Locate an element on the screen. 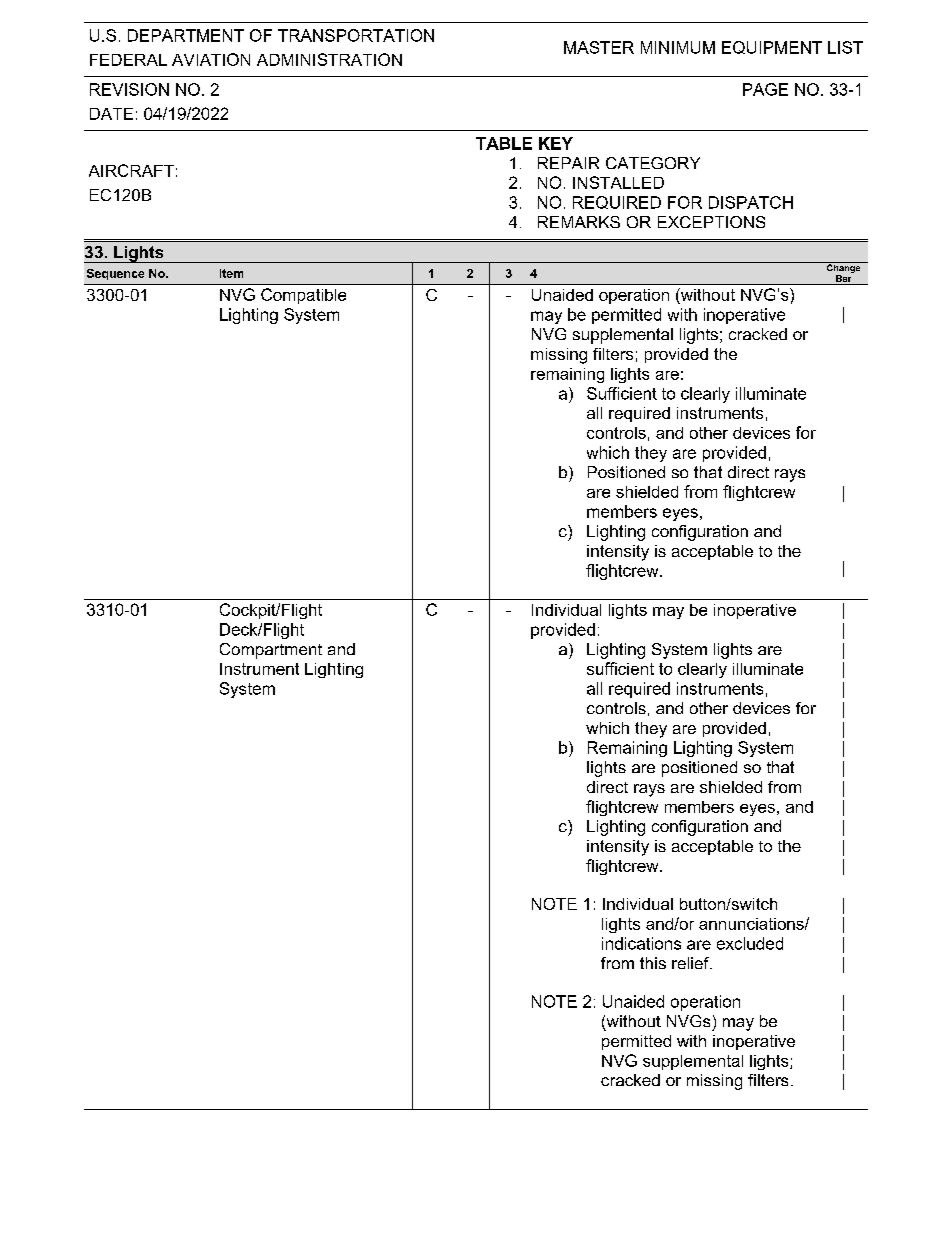 The width and height of the screenshot is (952, 1233). MASTER is located at coordinates (599, 47).
